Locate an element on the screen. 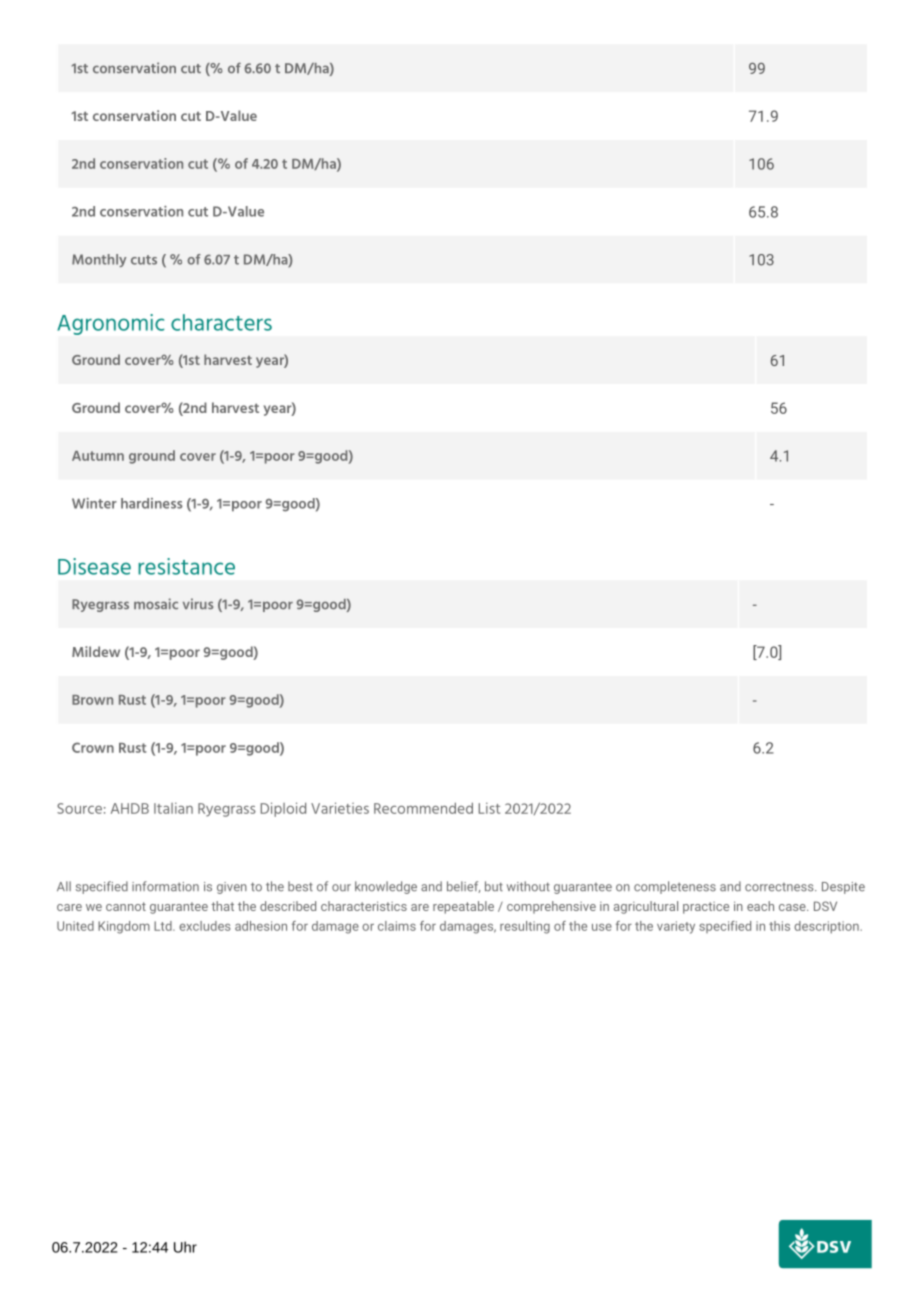  resulting is located at coordinates (525, 927).
